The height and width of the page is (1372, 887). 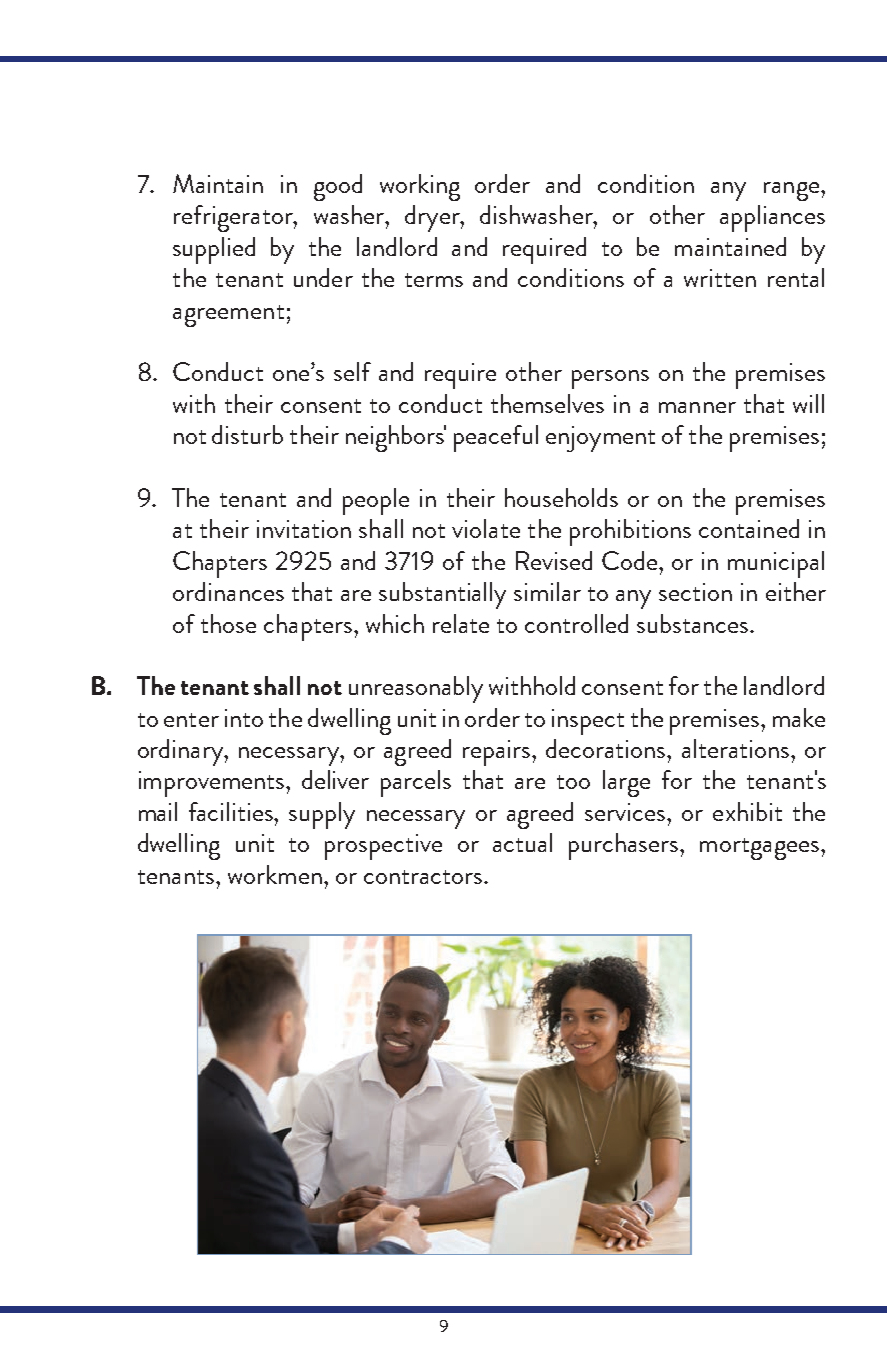 I want to click on workmen, so click(x=275, y=874).
